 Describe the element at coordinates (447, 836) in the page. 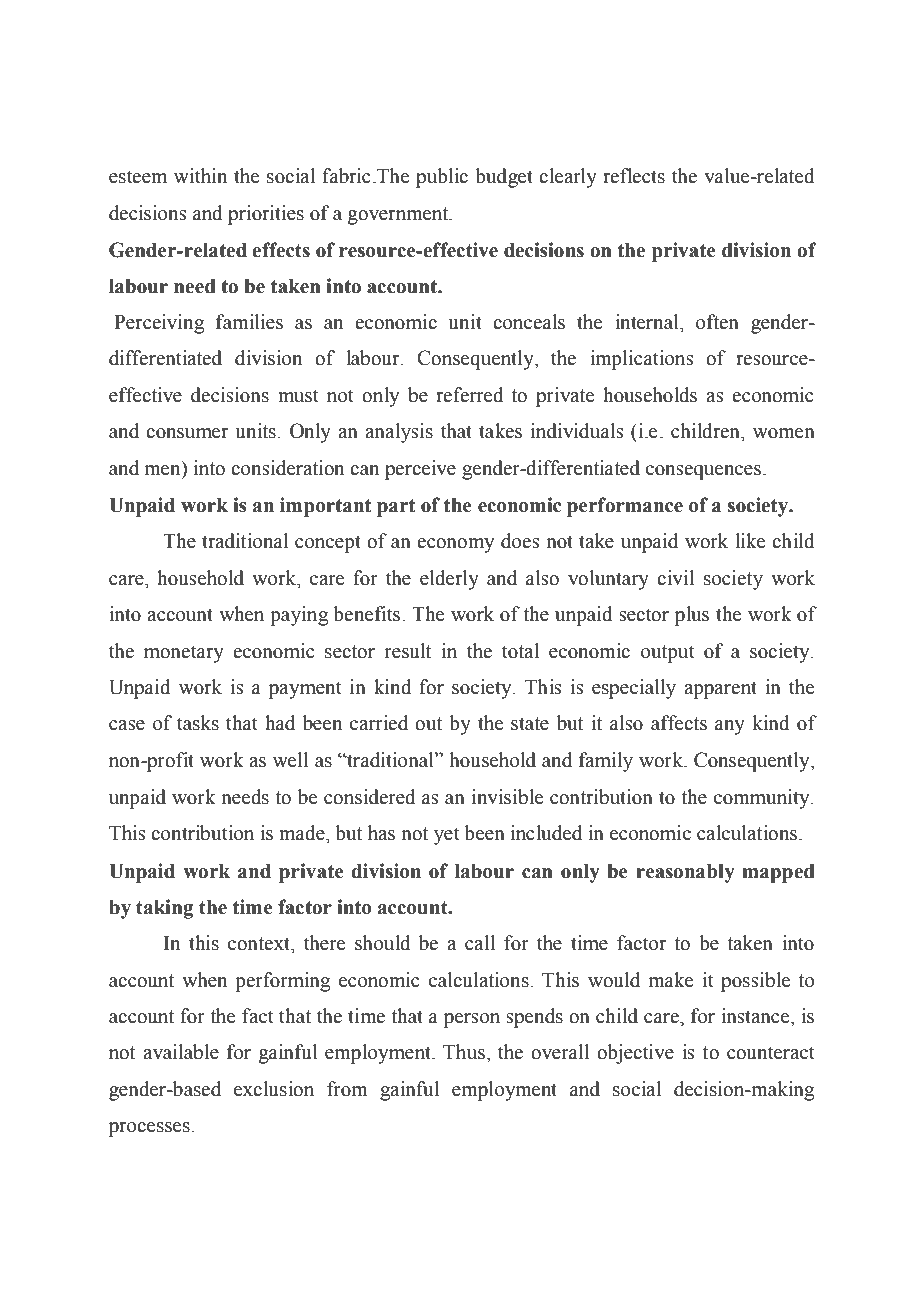

I see `yet` at that location.
